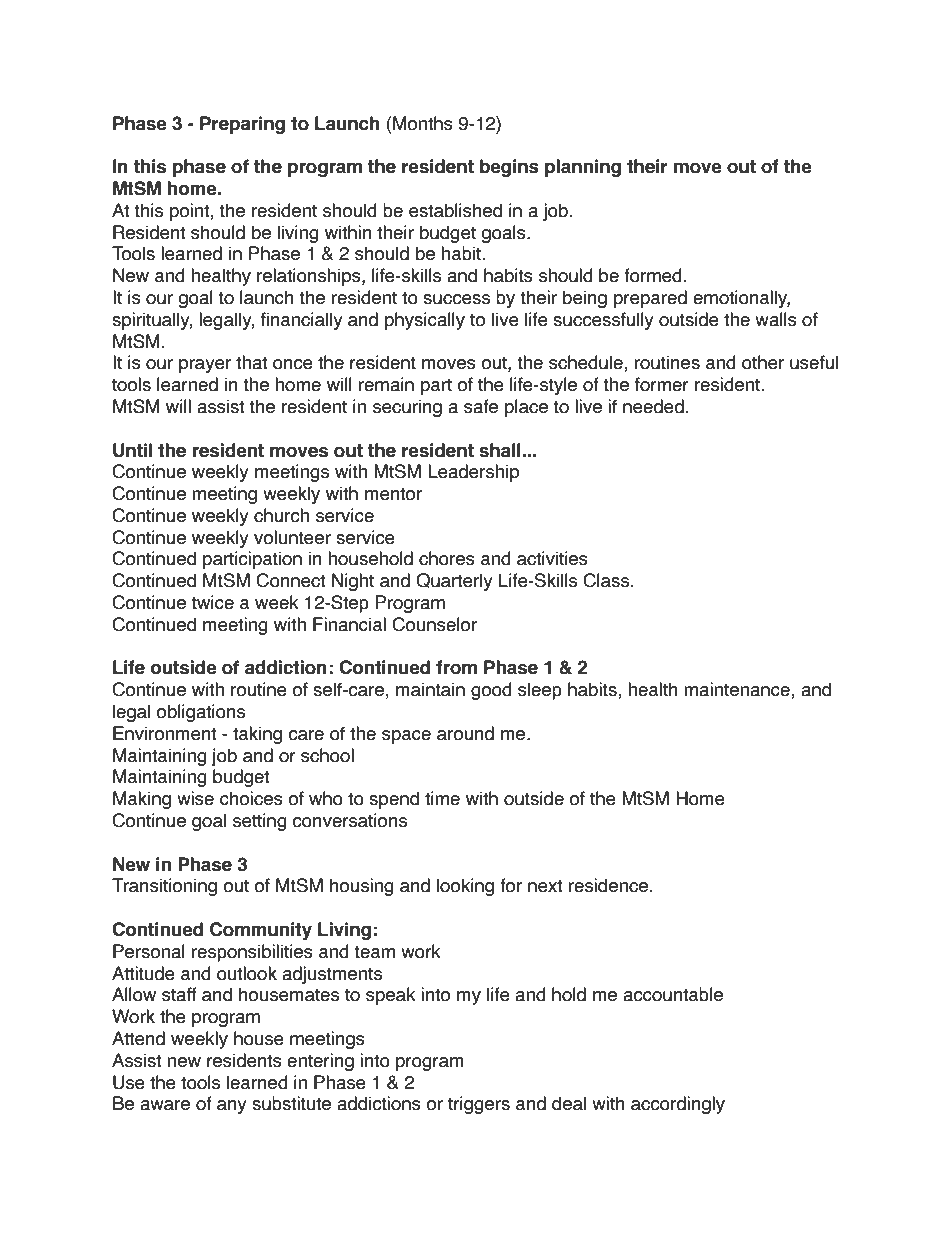  Describe the element at coordinates (763, 362) in the image. I see `other` at that location.
